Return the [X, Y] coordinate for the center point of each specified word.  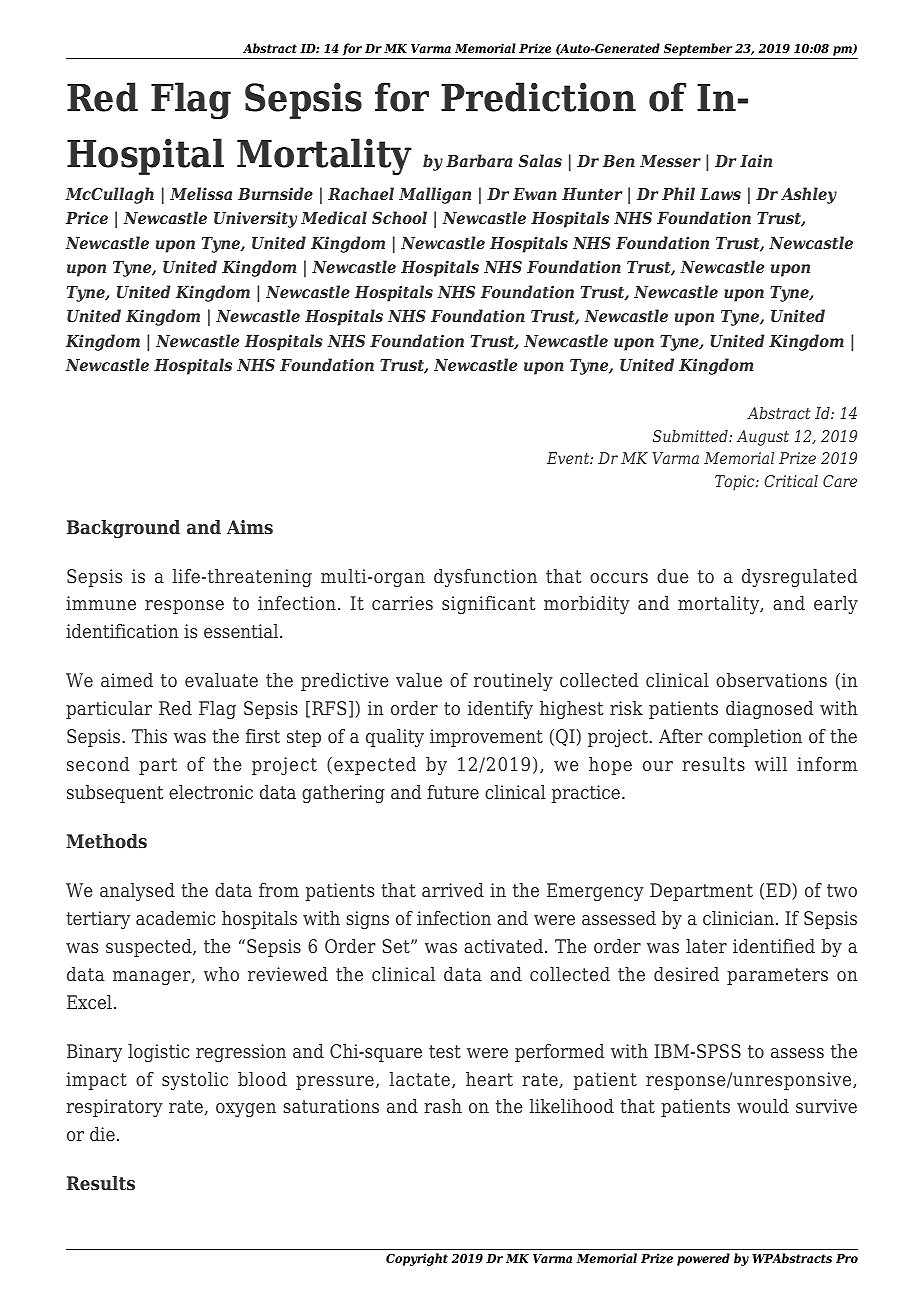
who [221, 974]
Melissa [201, 193]
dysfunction [485, 578]
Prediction [538, 97]
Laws [720, 194]
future [453, 792]
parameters [777, 976]
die [102, 1134]
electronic [211, 792]
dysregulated [800, 578]
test [445, 1052]
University [255, 219]
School [399, 217]
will [771, 764]
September [698, 49]
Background [123, 529]
